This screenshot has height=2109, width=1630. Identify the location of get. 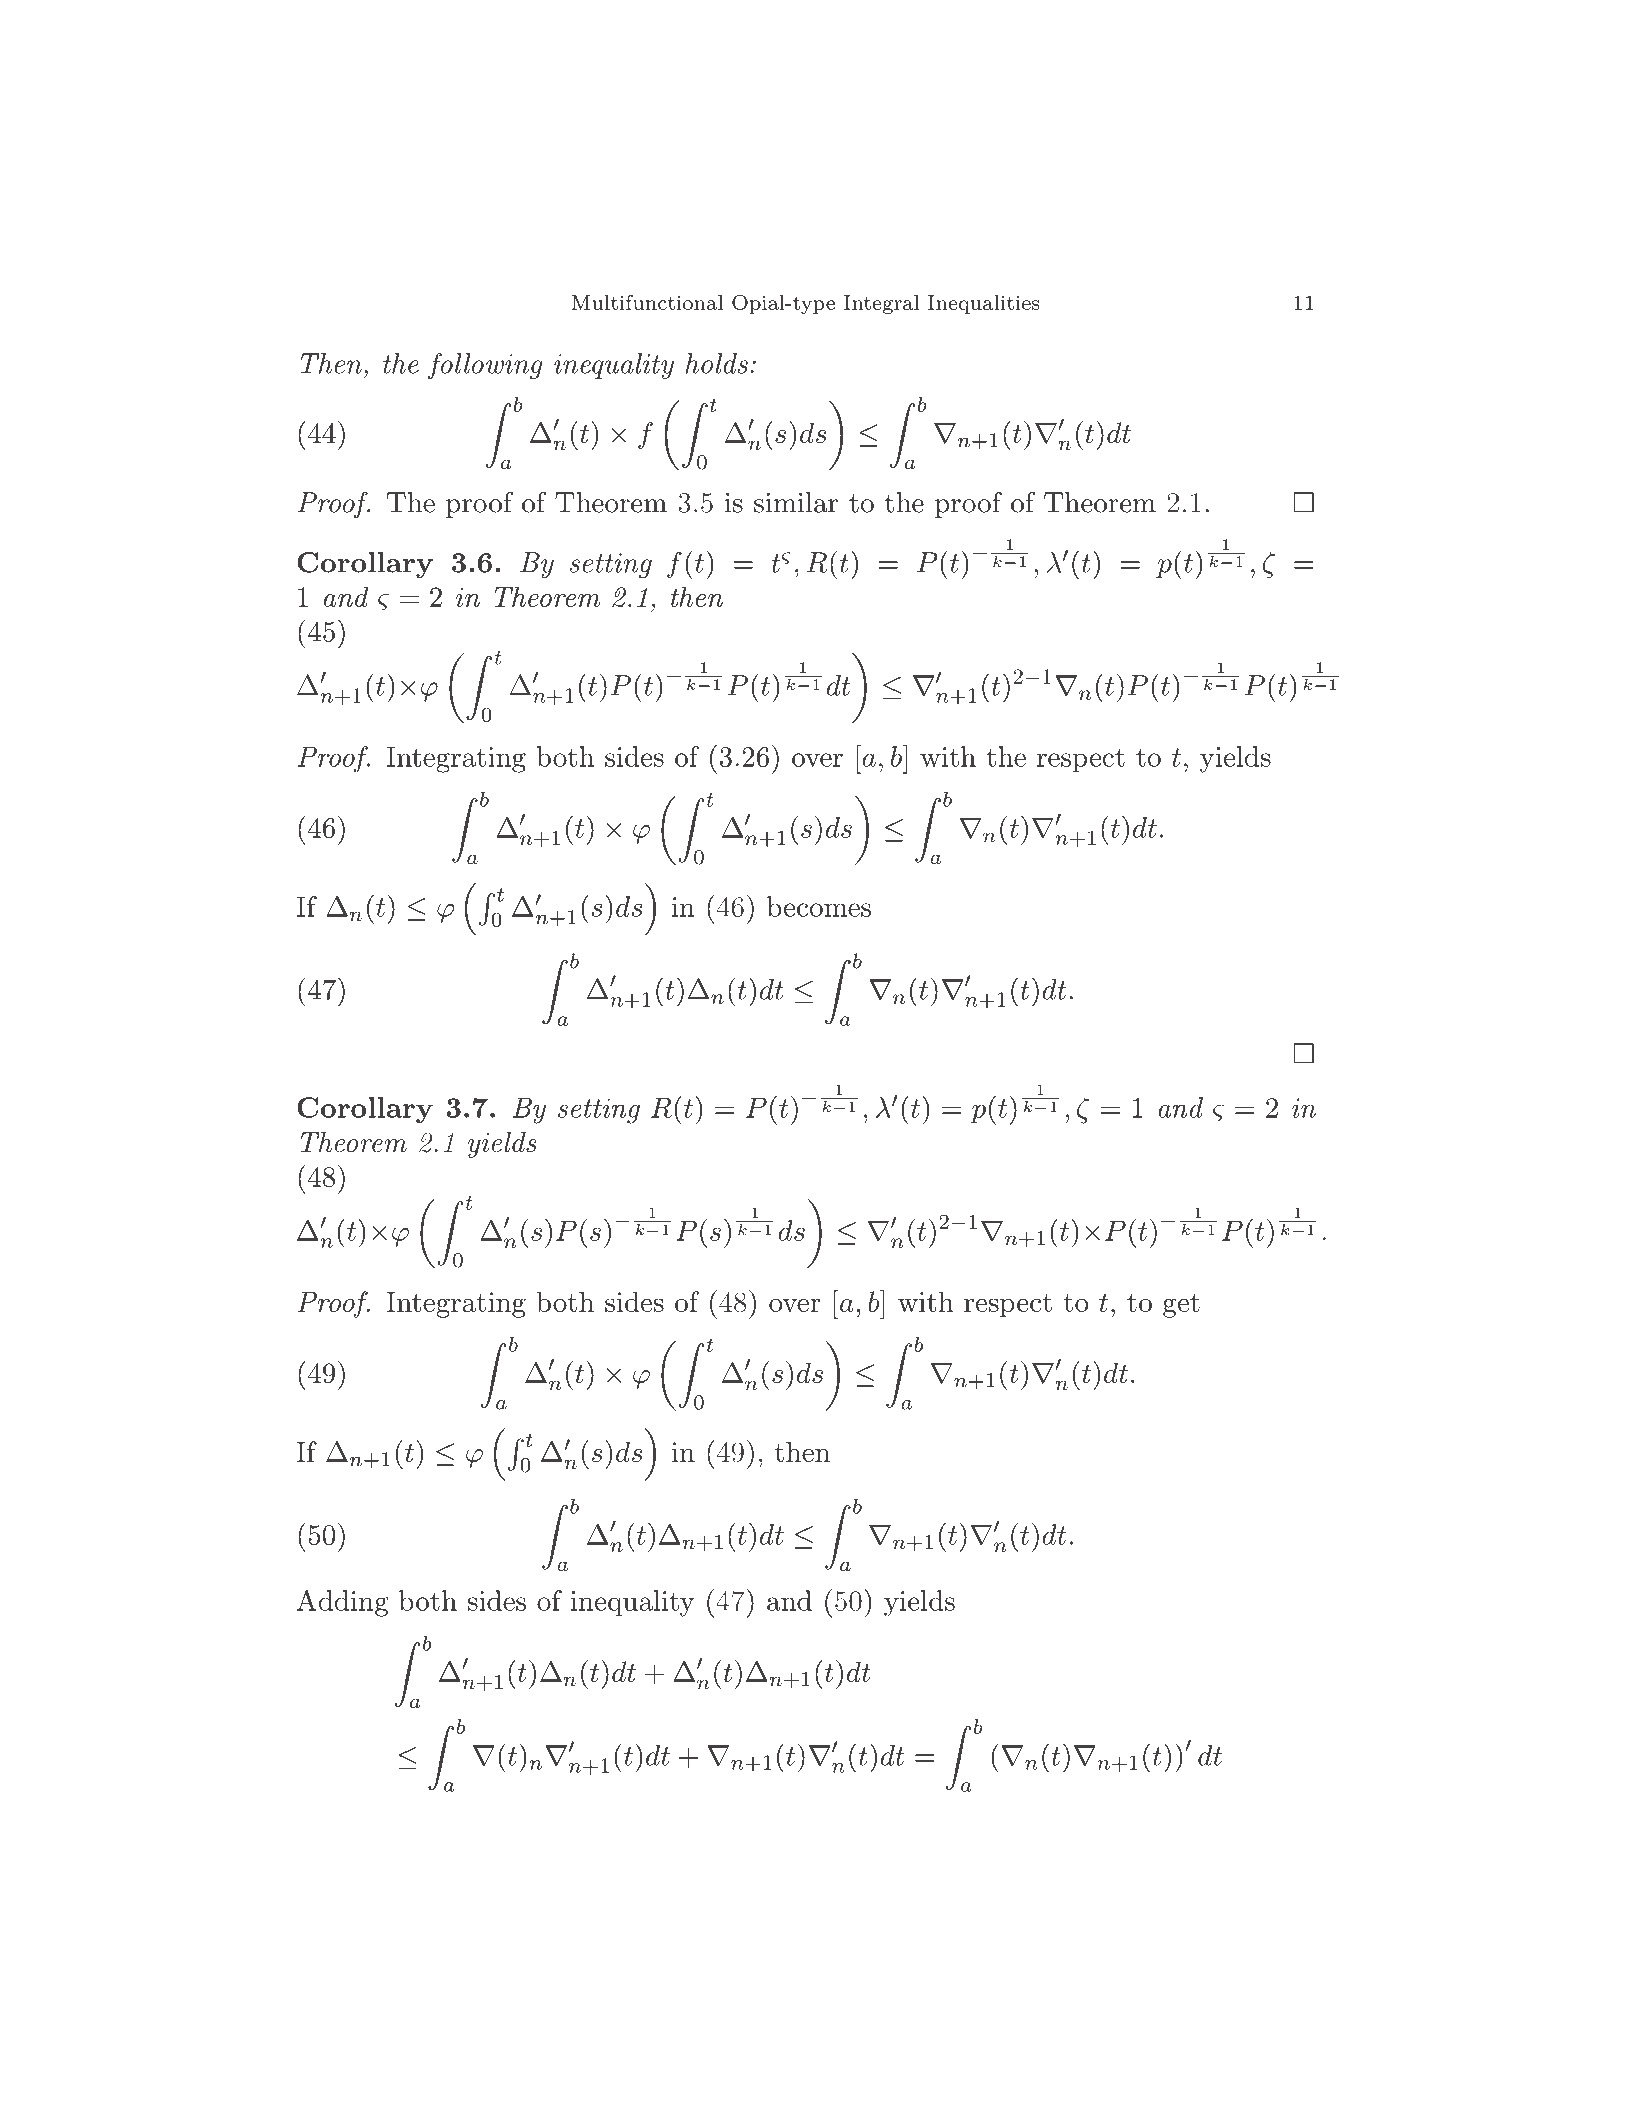
(1181, 1306).
